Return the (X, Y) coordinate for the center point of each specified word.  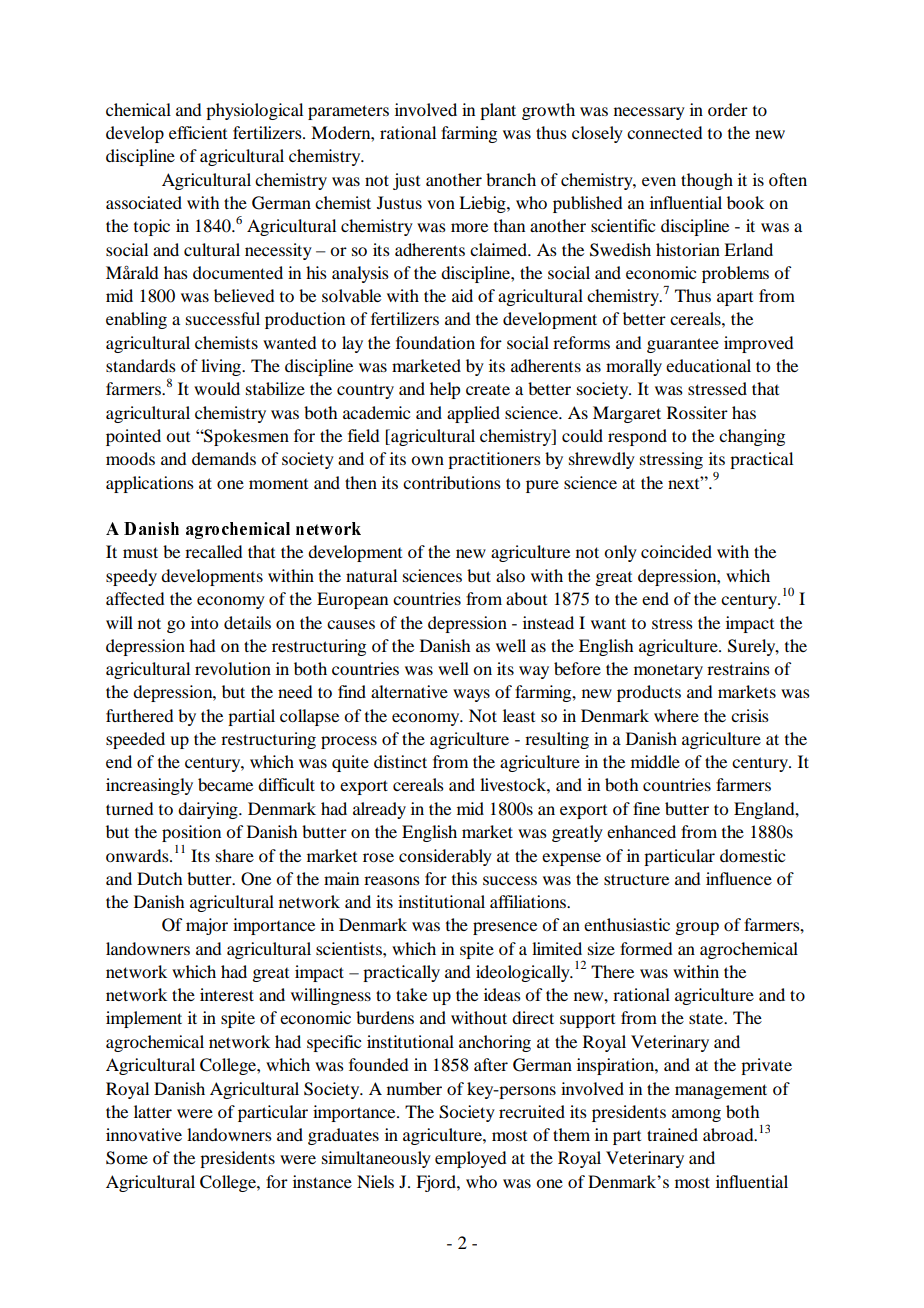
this (464, 878)
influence (739, 878)
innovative (144, 1134)
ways (471, 695)
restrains (738, 668)
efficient (198, 132)
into (204, 622)
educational (708, 365)
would (217, 388)
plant (498, 111)
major (207, 926)
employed (470, 1159)
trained (672, 1134)
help (445, 390)
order (728, 109)
